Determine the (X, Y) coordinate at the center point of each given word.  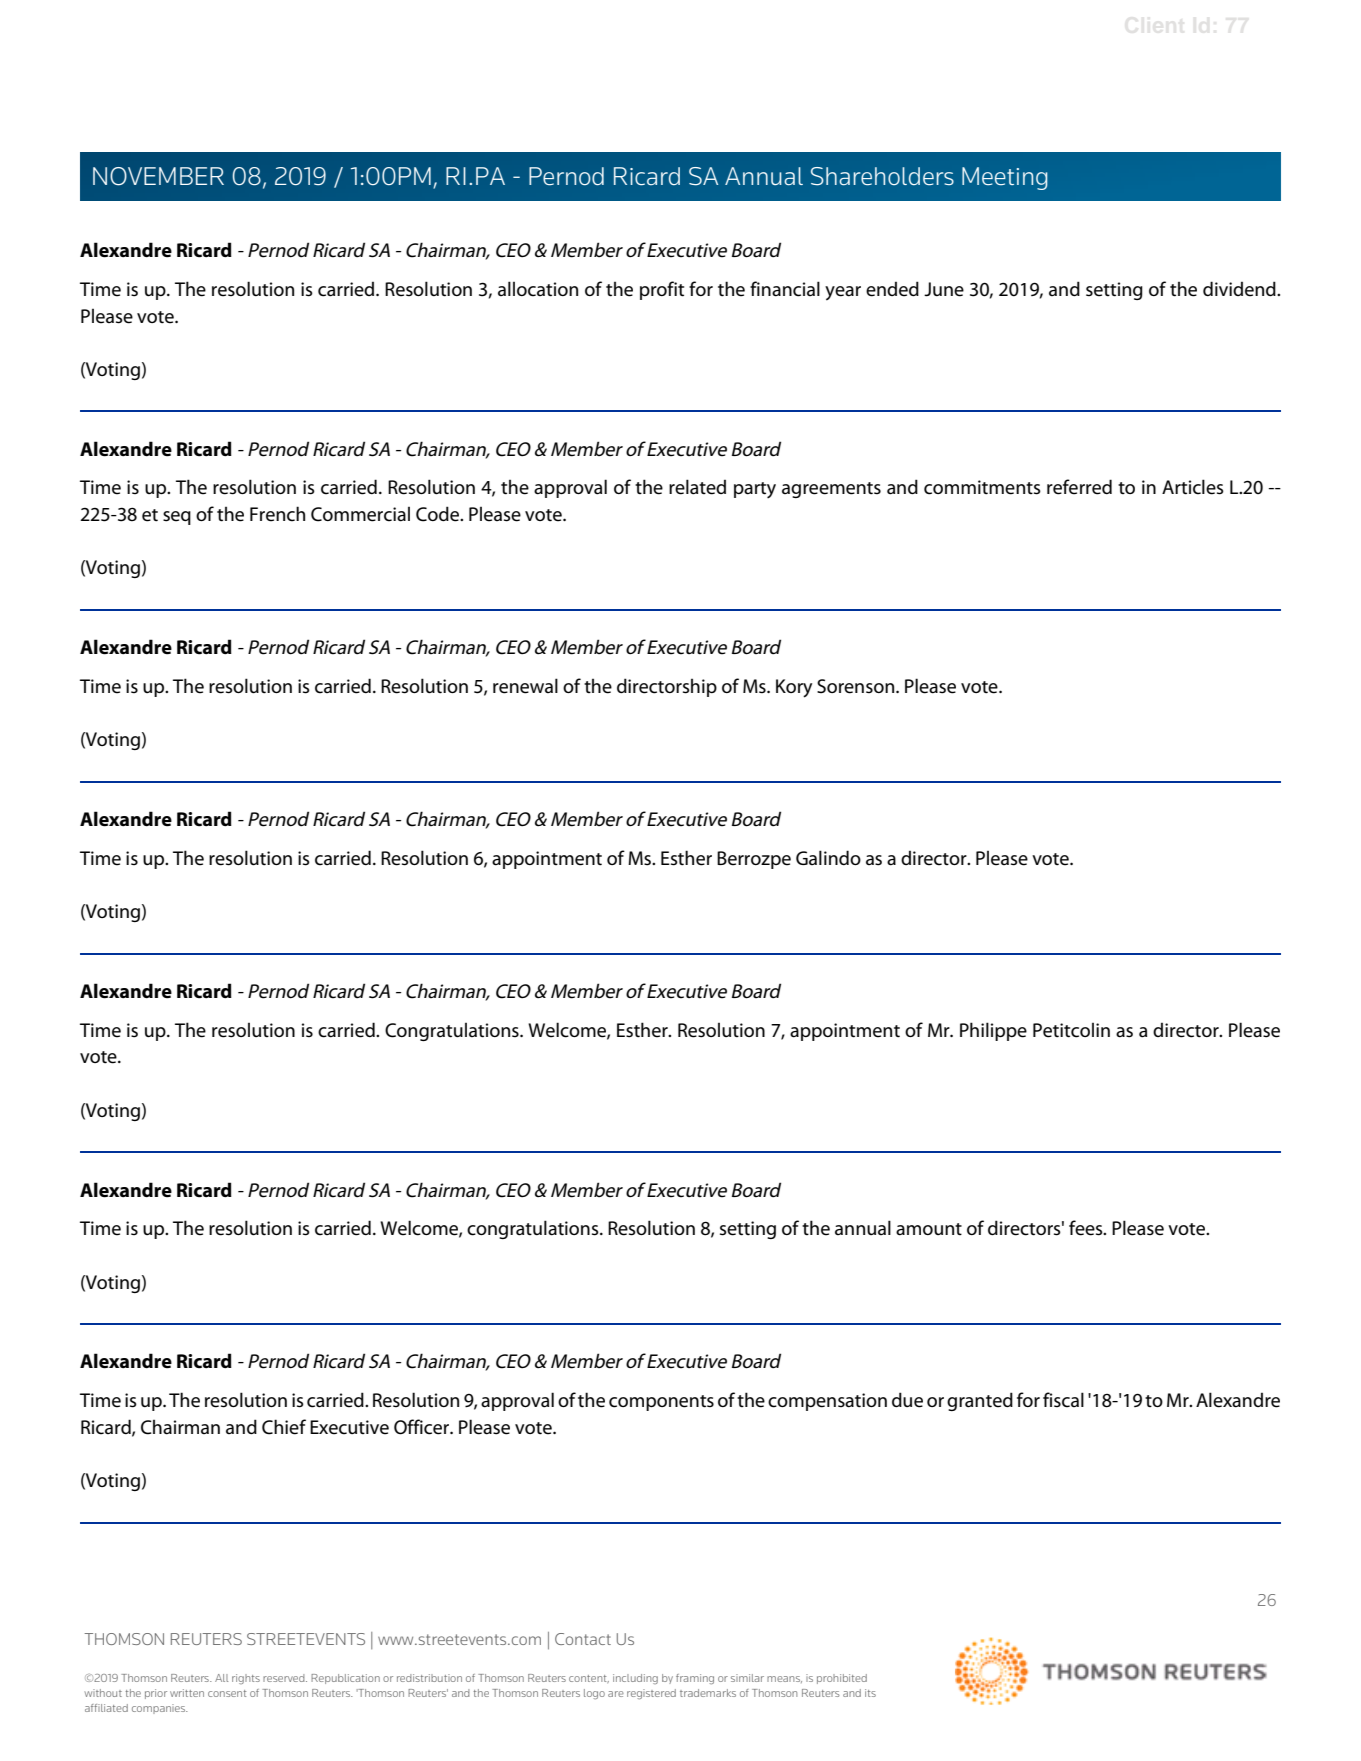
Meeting (1005, 178)
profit (662, 290)
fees (1087, 1228)
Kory (794, 688)
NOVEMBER (158, 176)
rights (246, 1679)
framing (695, 1679)
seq (177, 518)
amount (929, 1229)
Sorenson (857, 686)
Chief (284, 1427)
